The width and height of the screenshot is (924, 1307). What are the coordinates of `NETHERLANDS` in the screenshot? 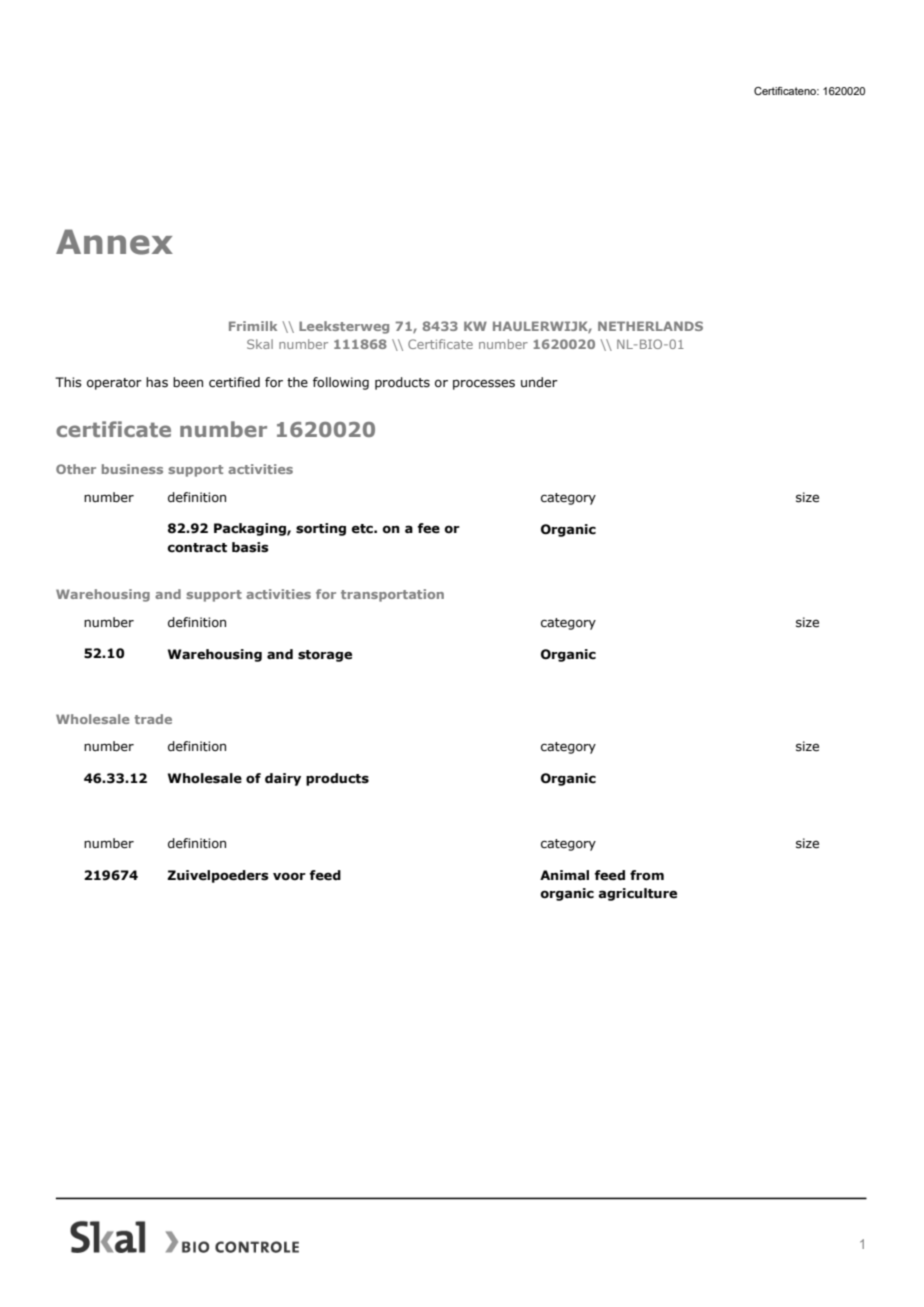 It's located at (650, 326).
